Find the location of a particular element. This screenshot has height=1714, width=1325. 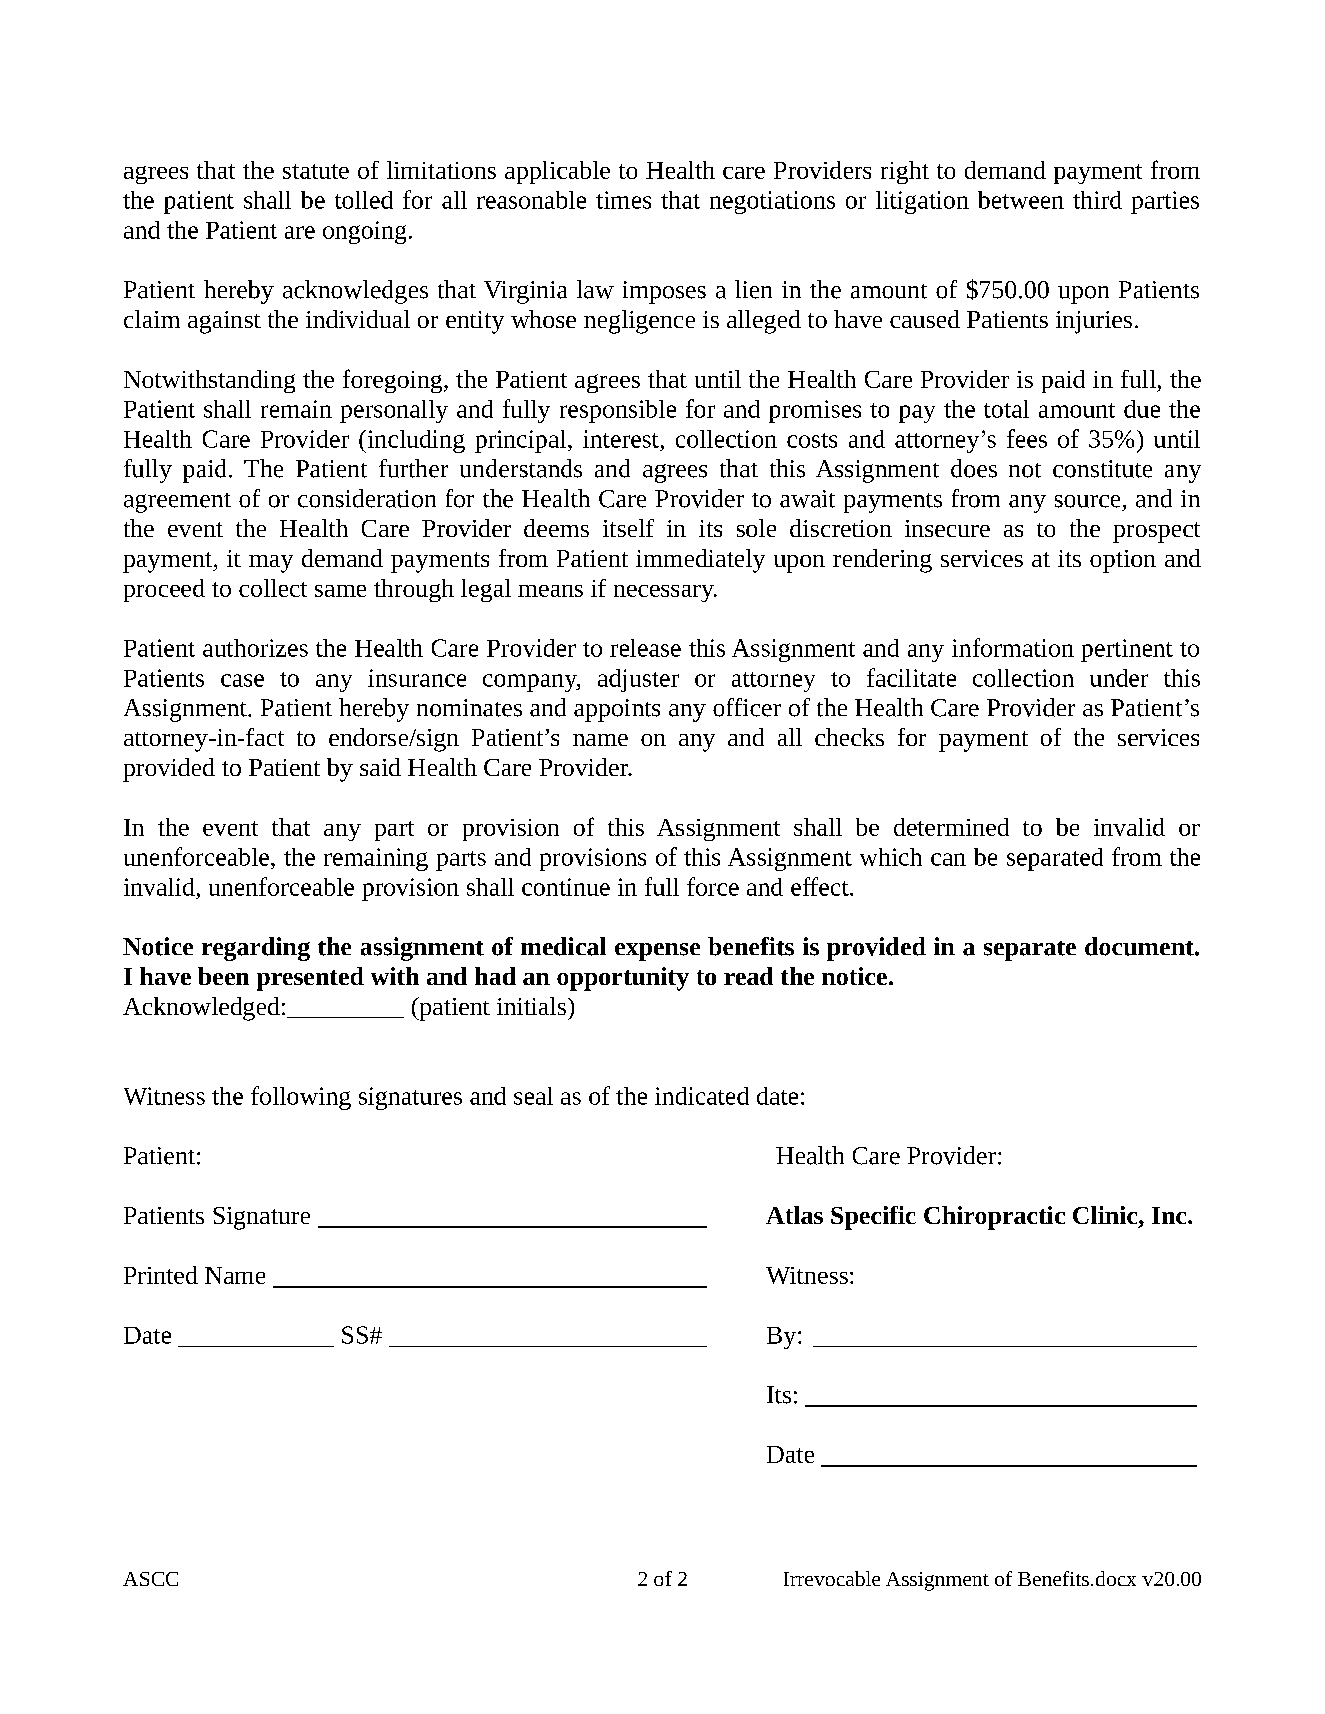

Printed is located at coordinates (161, 1275).
